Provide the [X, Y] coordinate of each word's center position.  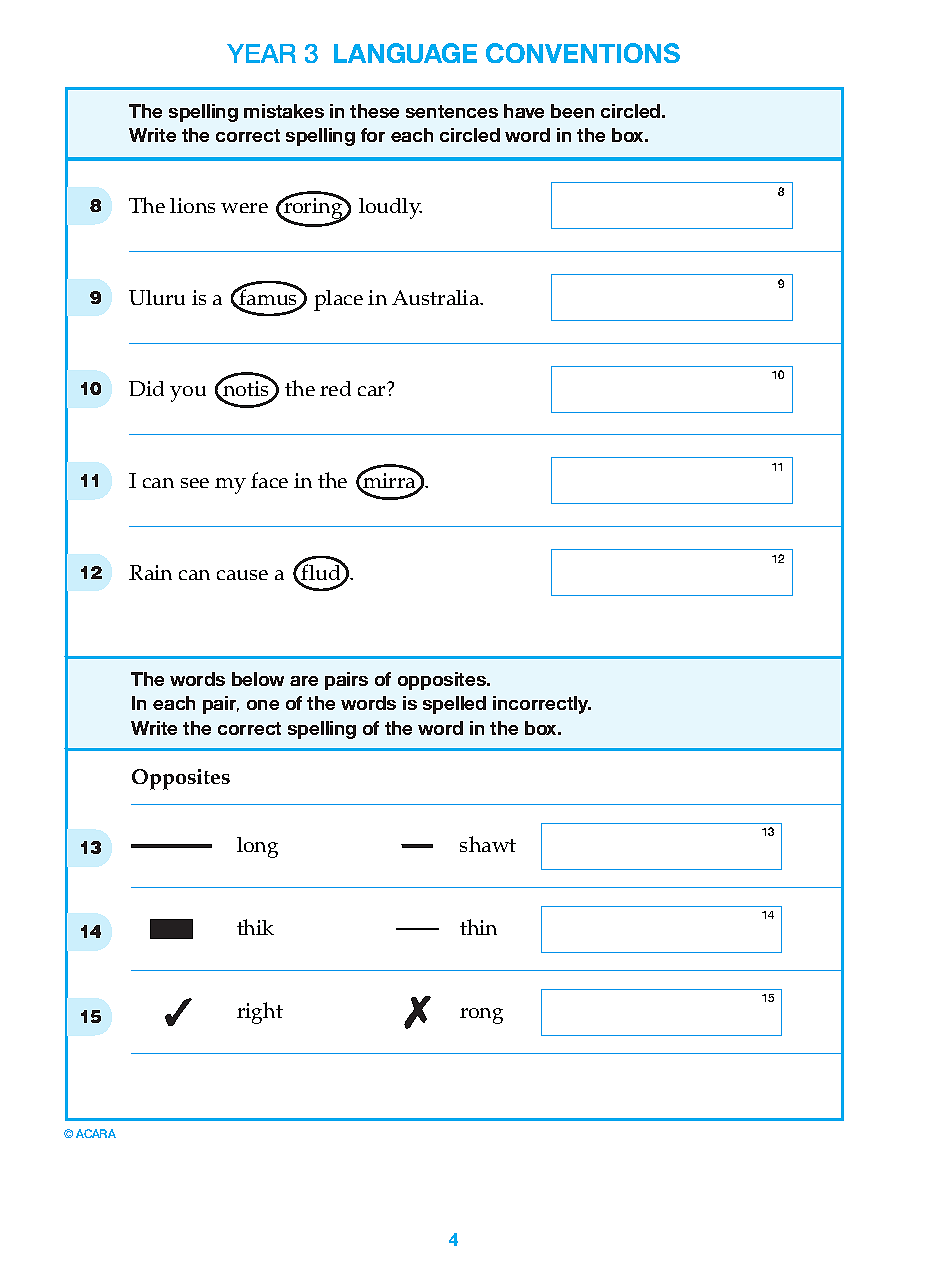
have [524, 111]
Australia [437, 297]
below [258, 679]
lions [192, 205]
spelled [454, 705]
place [338, 300]
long [257, 847]
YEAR [261, 53]
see [195, 483]
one [263, 705]
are [304, 681]
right [260, 1013]
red [335, 388]
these [374, 111]
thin [478, 927]
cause [242, 575]
